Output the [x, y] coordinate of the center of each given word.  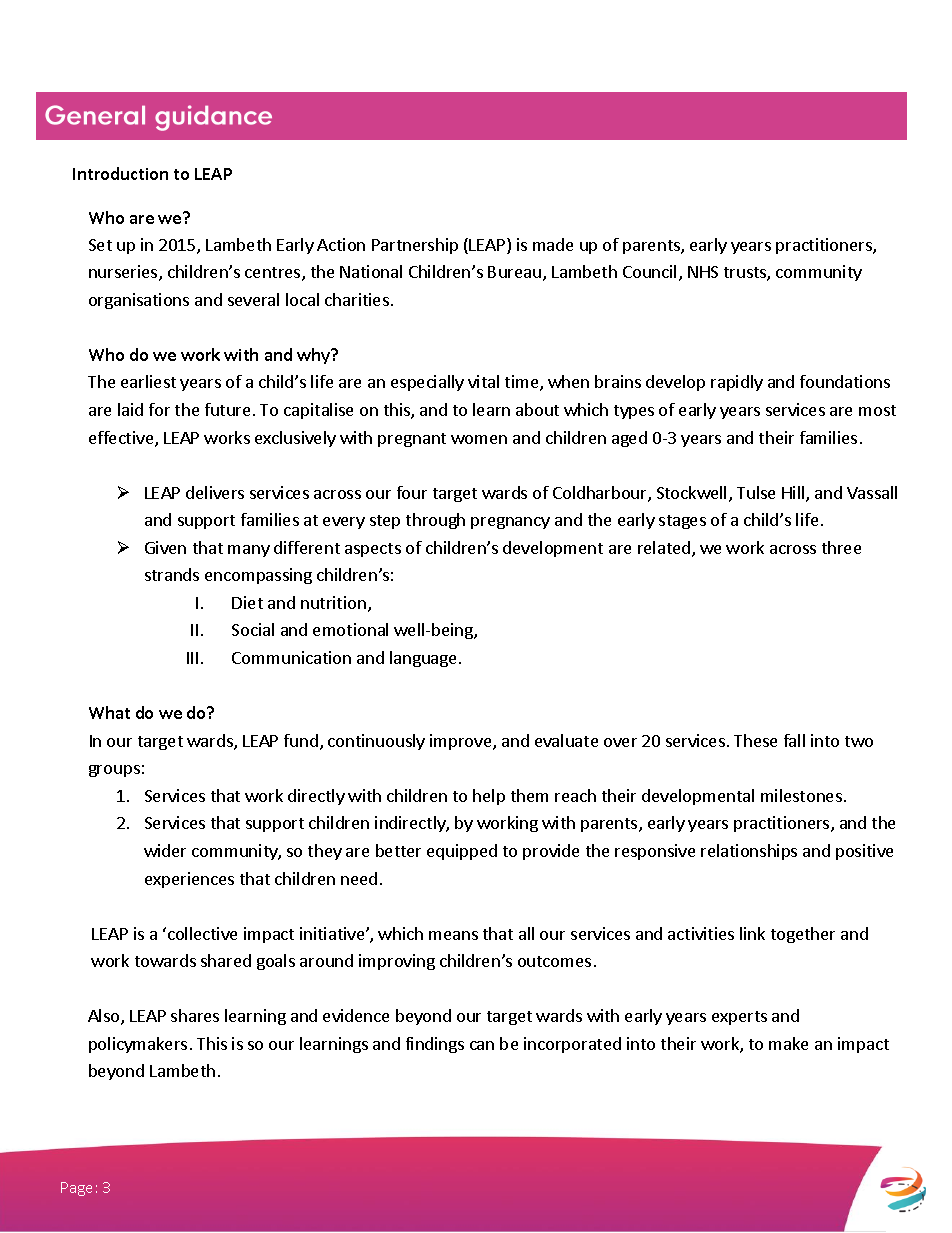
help [489, 797]
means [453, 935]
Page [76, 1189]
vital [483, 381]
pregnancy [510, 523]
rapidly [737, 383]
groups [114, 771]
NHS [703, 272]
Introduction [120, 173]
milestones [801, 795]
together [803, 935]
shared [226, 960]
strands [172, 574]
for [159, 409]
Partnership [415, 246]
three [841, 547]
